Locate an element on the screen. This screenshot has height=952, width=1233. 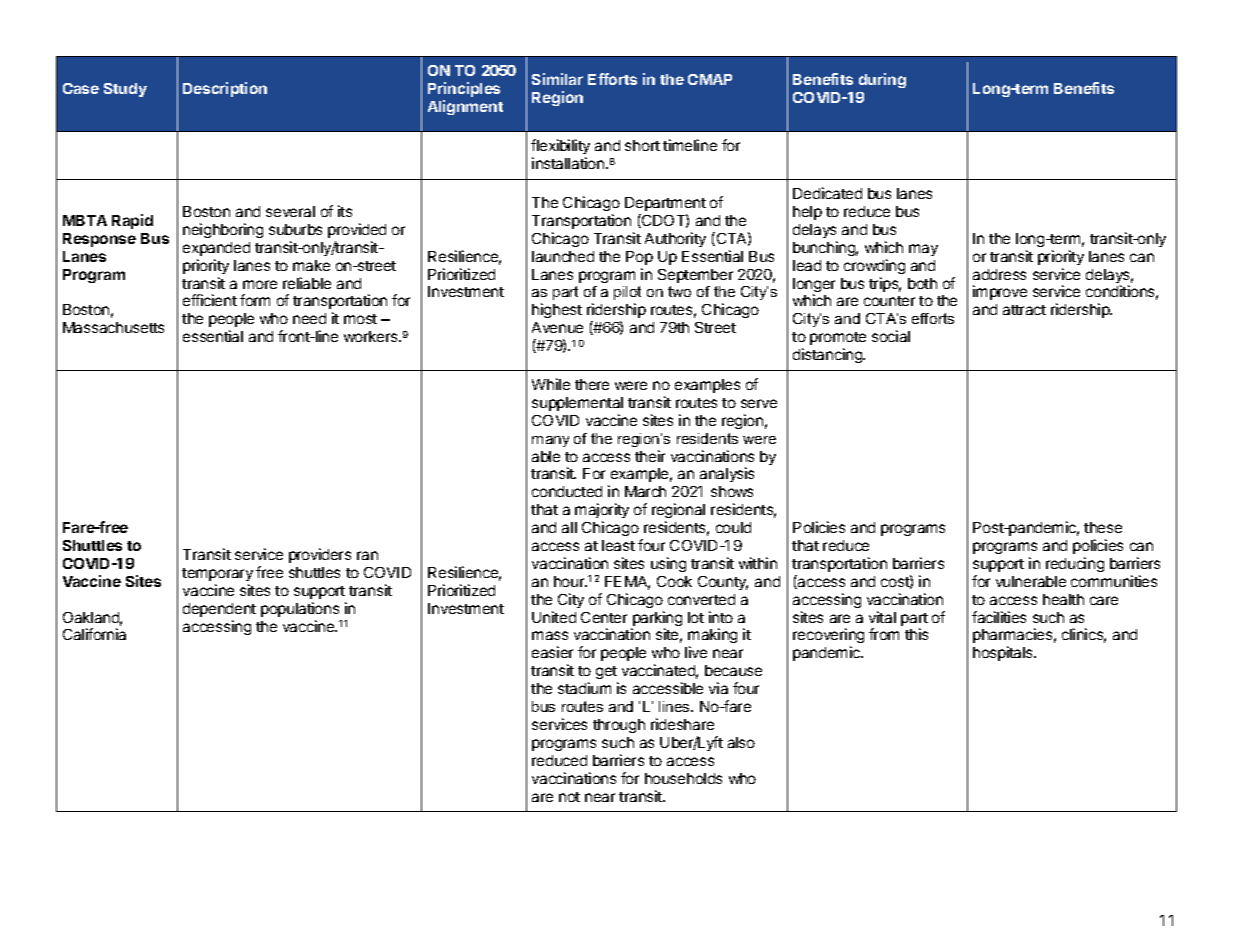
Avenue is located at coordinates (557, 327).
